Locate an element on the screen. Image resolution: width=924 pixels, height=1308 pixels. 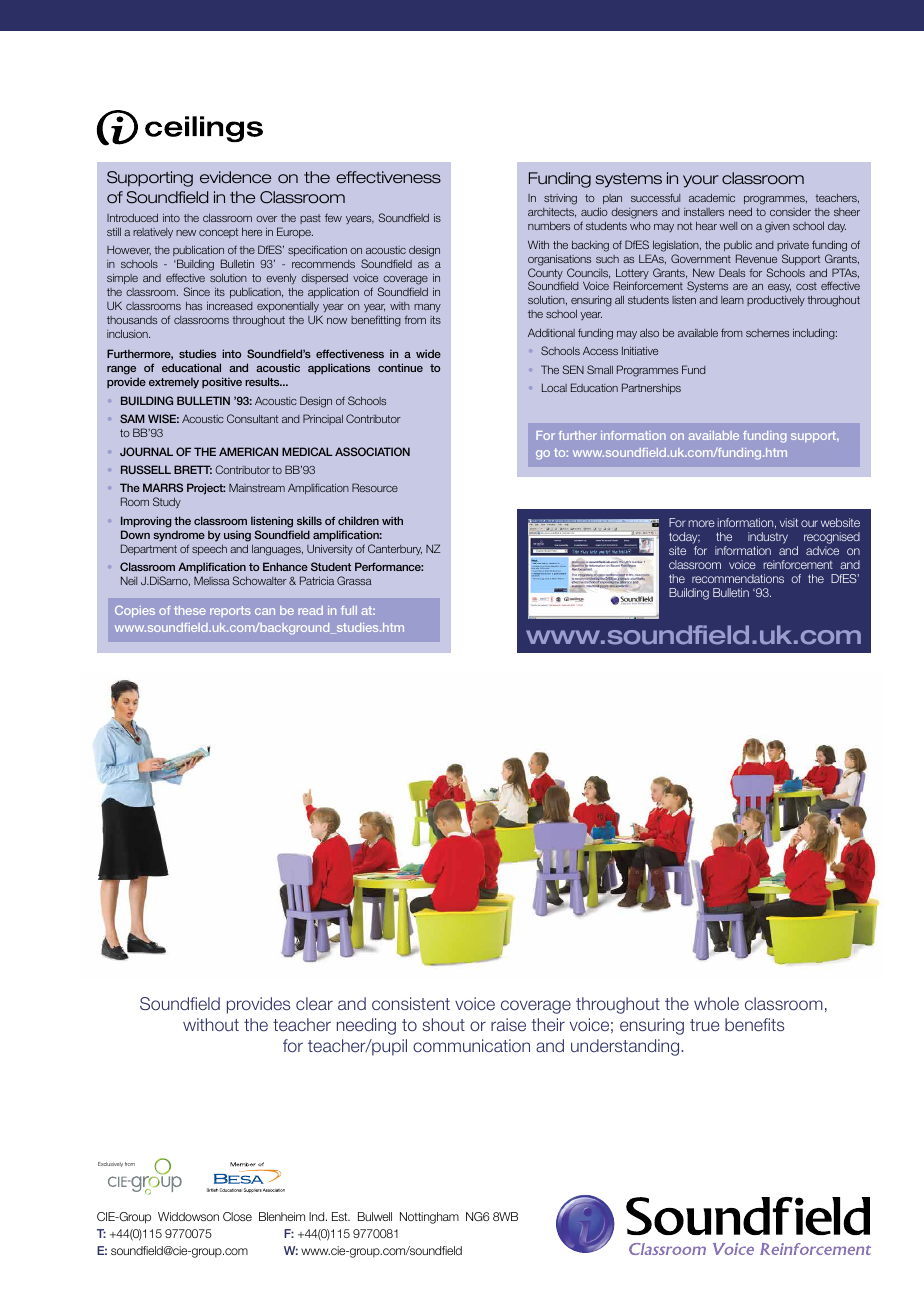
architects is located at coordinates (552, 213).
